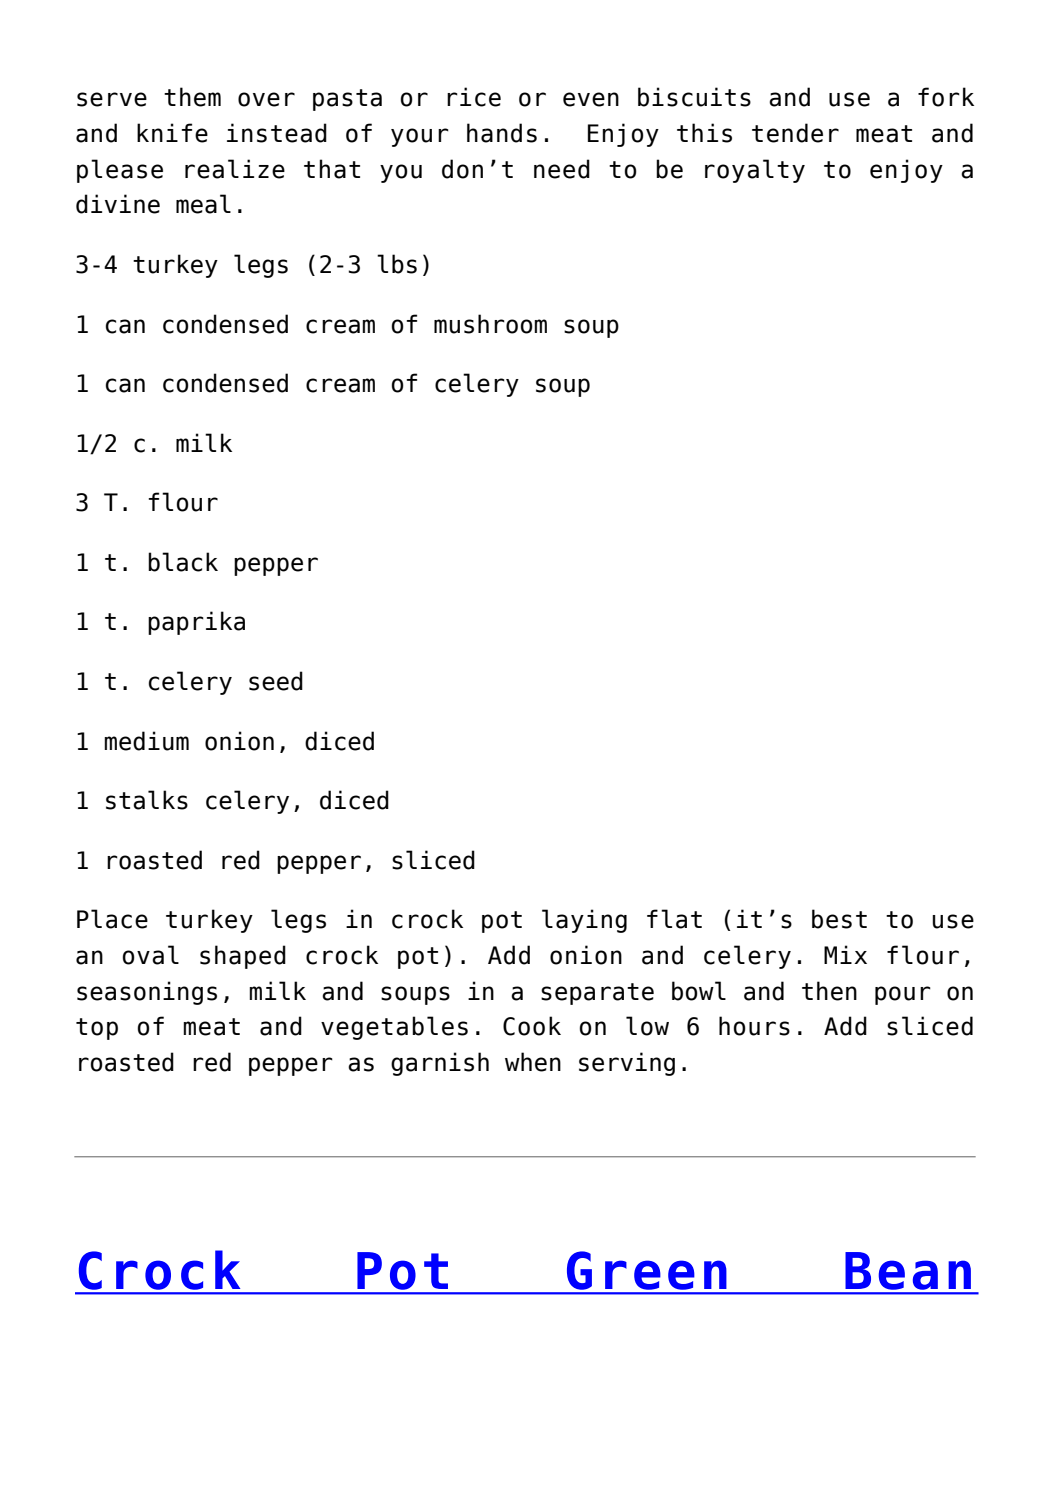 The width and height of the screenshot is (1050, 1486). Describe the element at coordinates (562, 169) in the screenshot. I see `need` at that location.
